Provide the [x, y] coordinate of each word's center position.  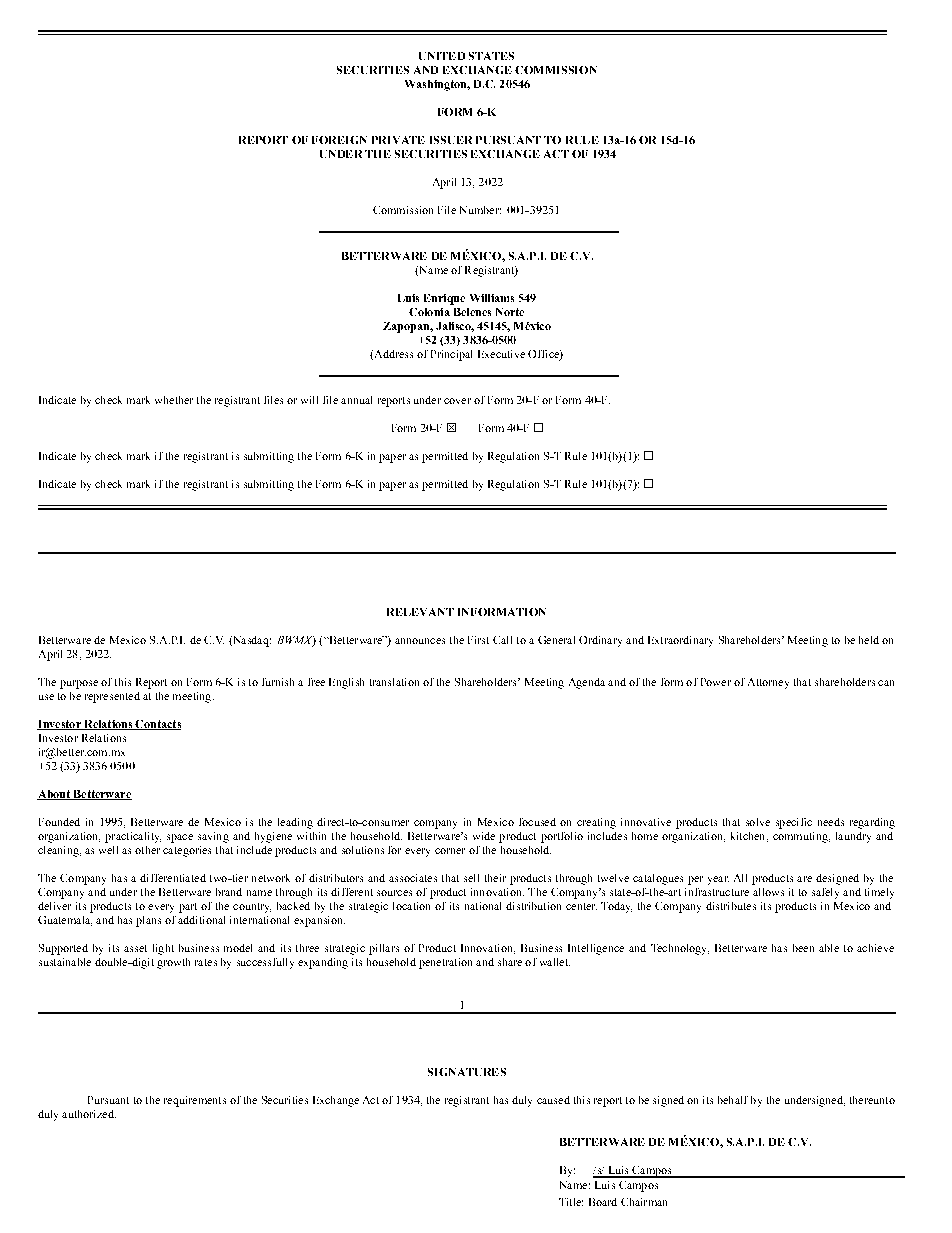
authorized [89, 1114]
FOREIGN [339, 140]
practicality [133, 837]
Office [544, 355]
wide [484, 836]
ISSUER [451, 140]
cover [457, 401]
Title [571, 1202]
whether [174, 400]
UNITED [442, 56]
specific [794, 823]
